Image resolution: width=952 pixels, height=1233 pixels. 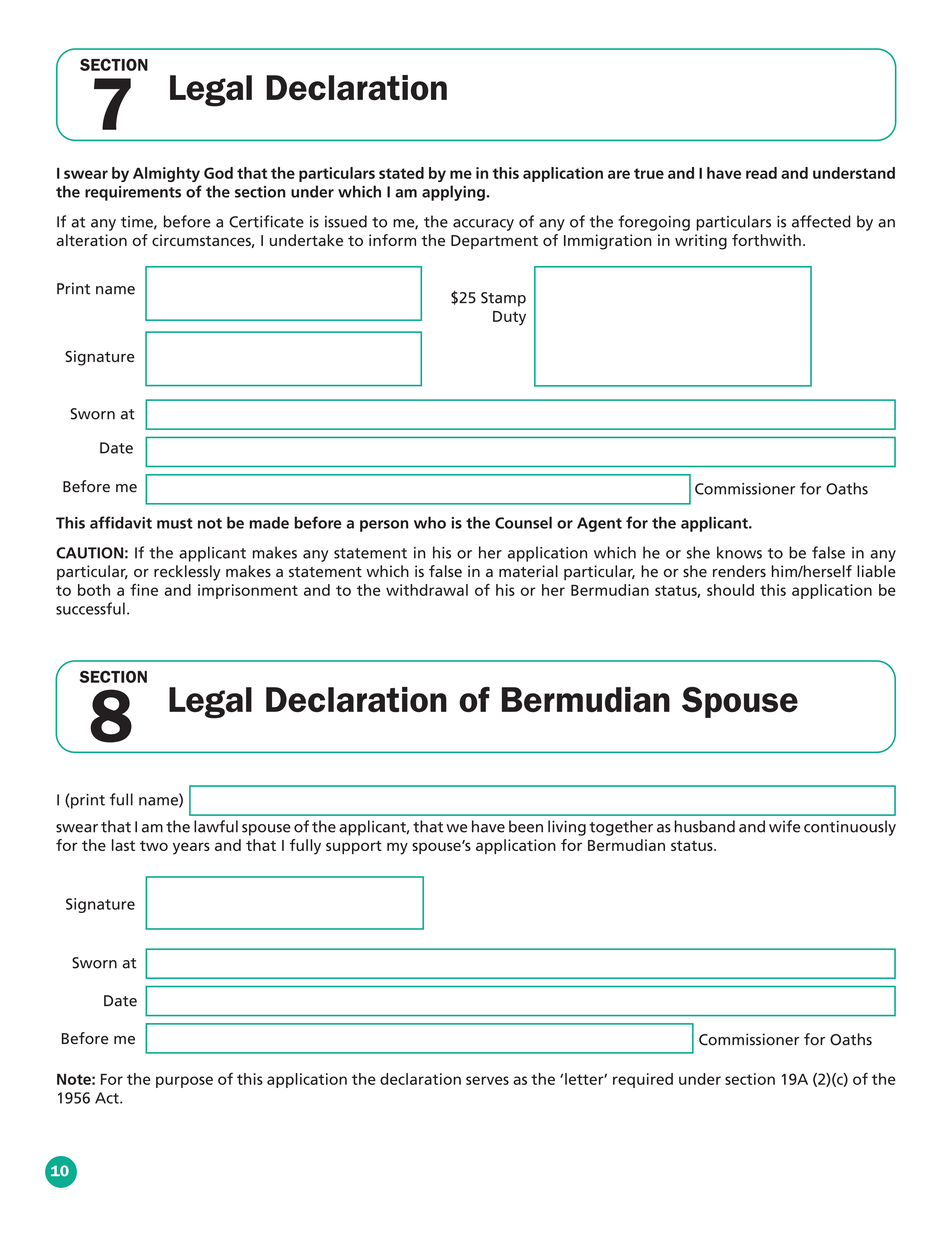 I want to click on serves, so click(x=487, y=1080).
